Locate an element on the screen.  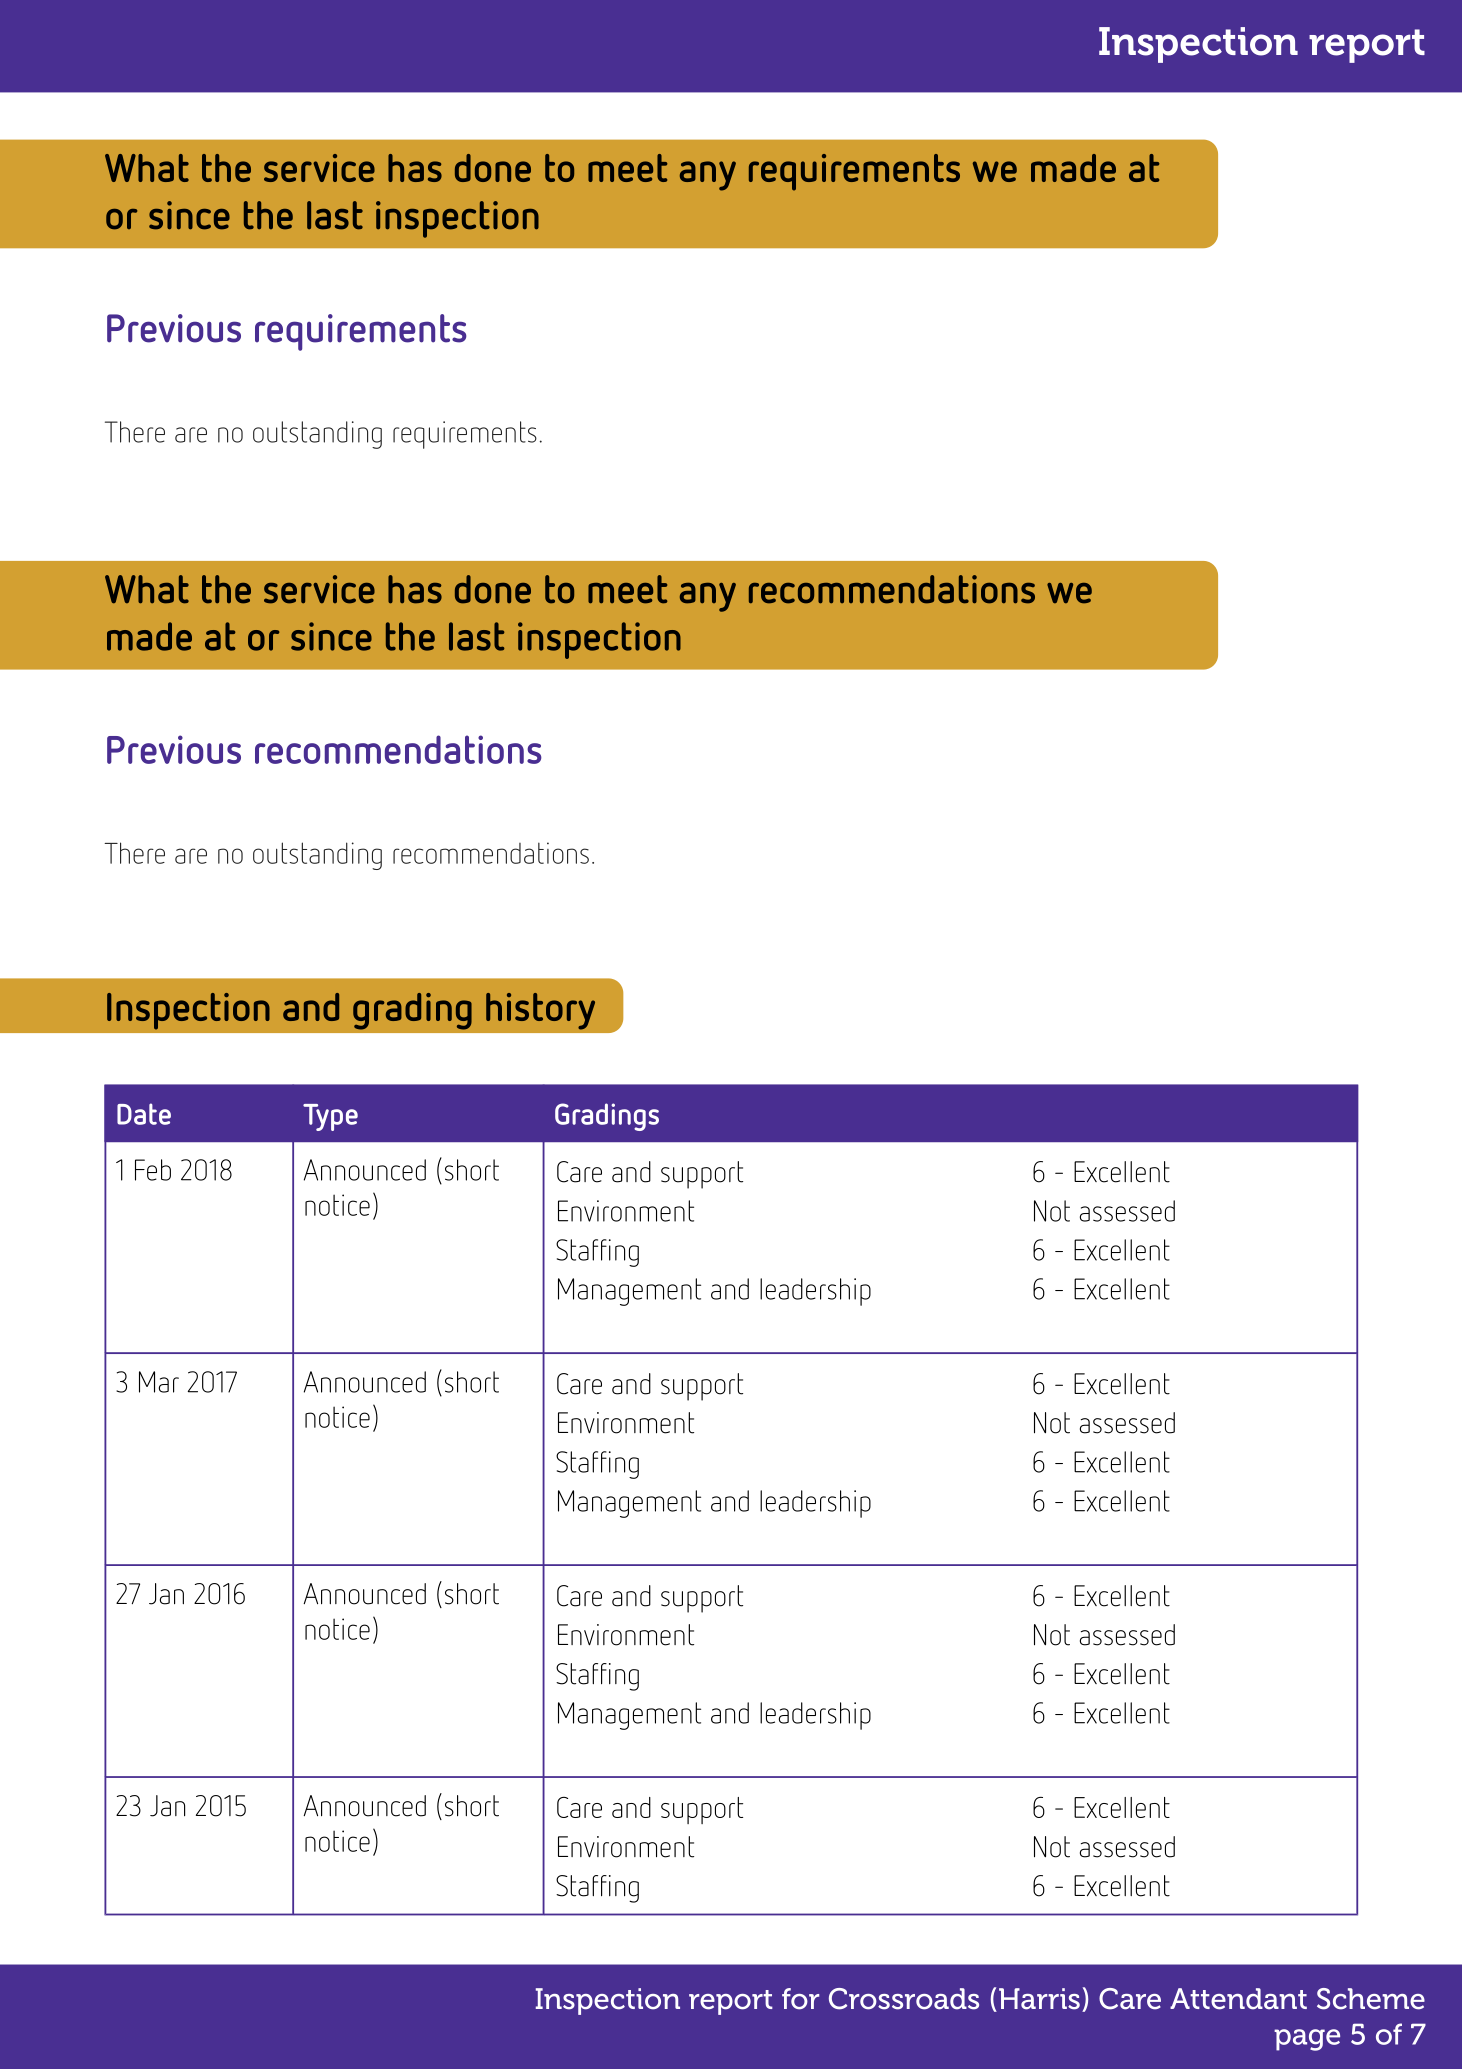
Mar is located at coordinates (159, 1382).
